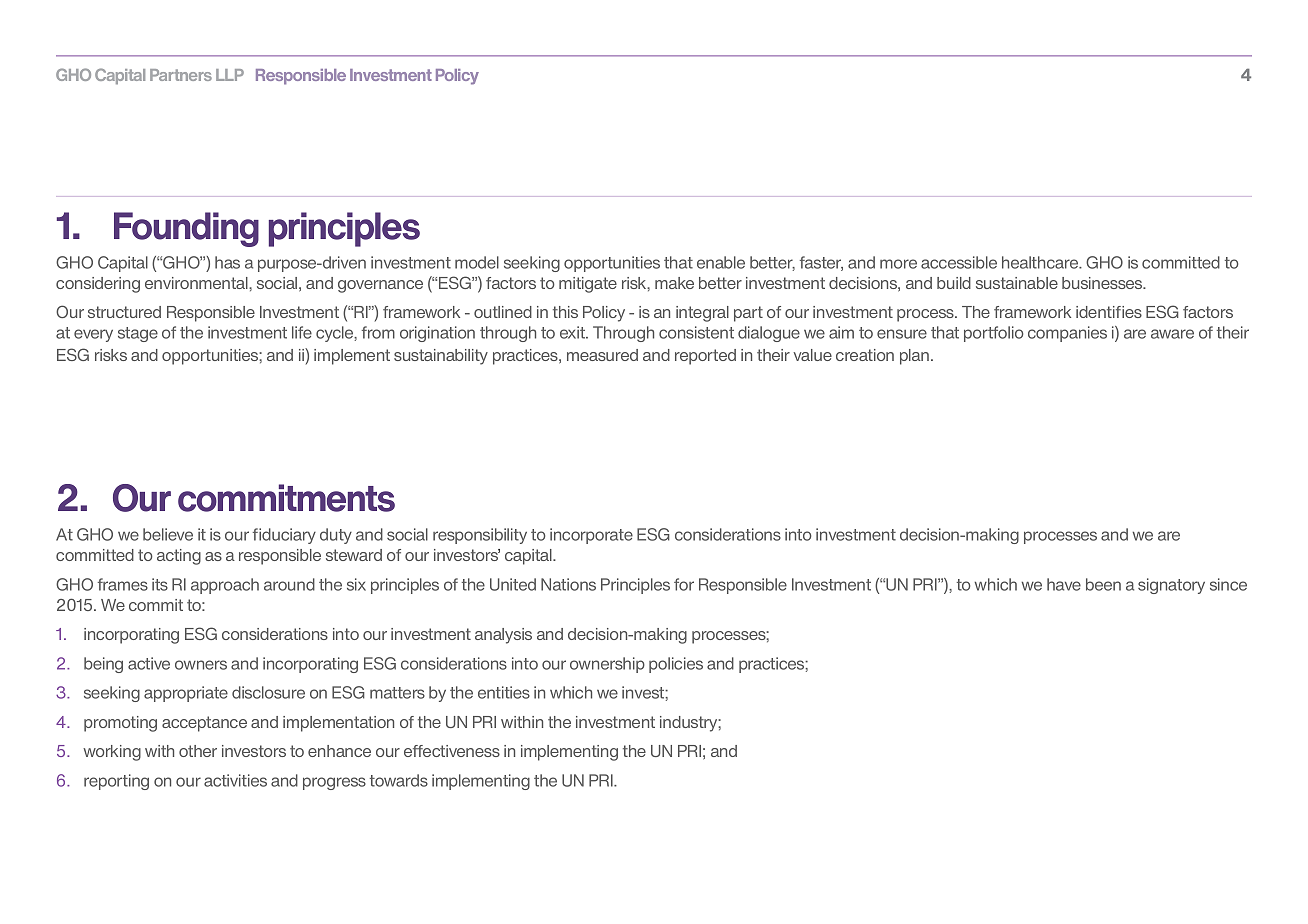  I want to click on LLP, so click(230, 75).
